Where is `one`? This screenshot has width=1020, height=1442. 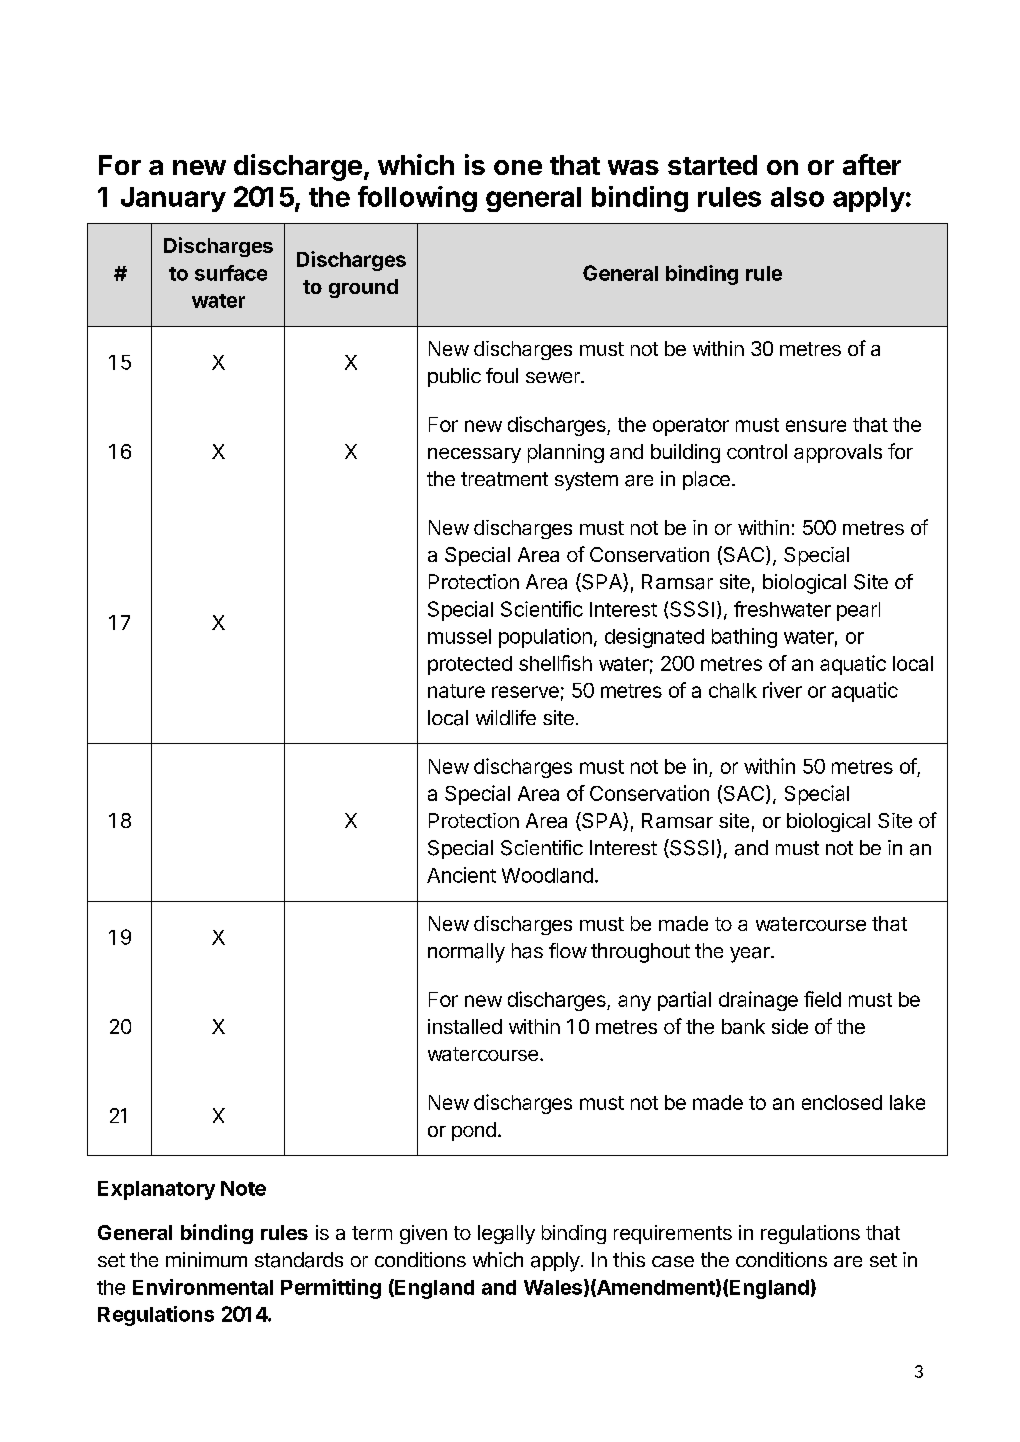
one is located at coordinates (518, 167).
